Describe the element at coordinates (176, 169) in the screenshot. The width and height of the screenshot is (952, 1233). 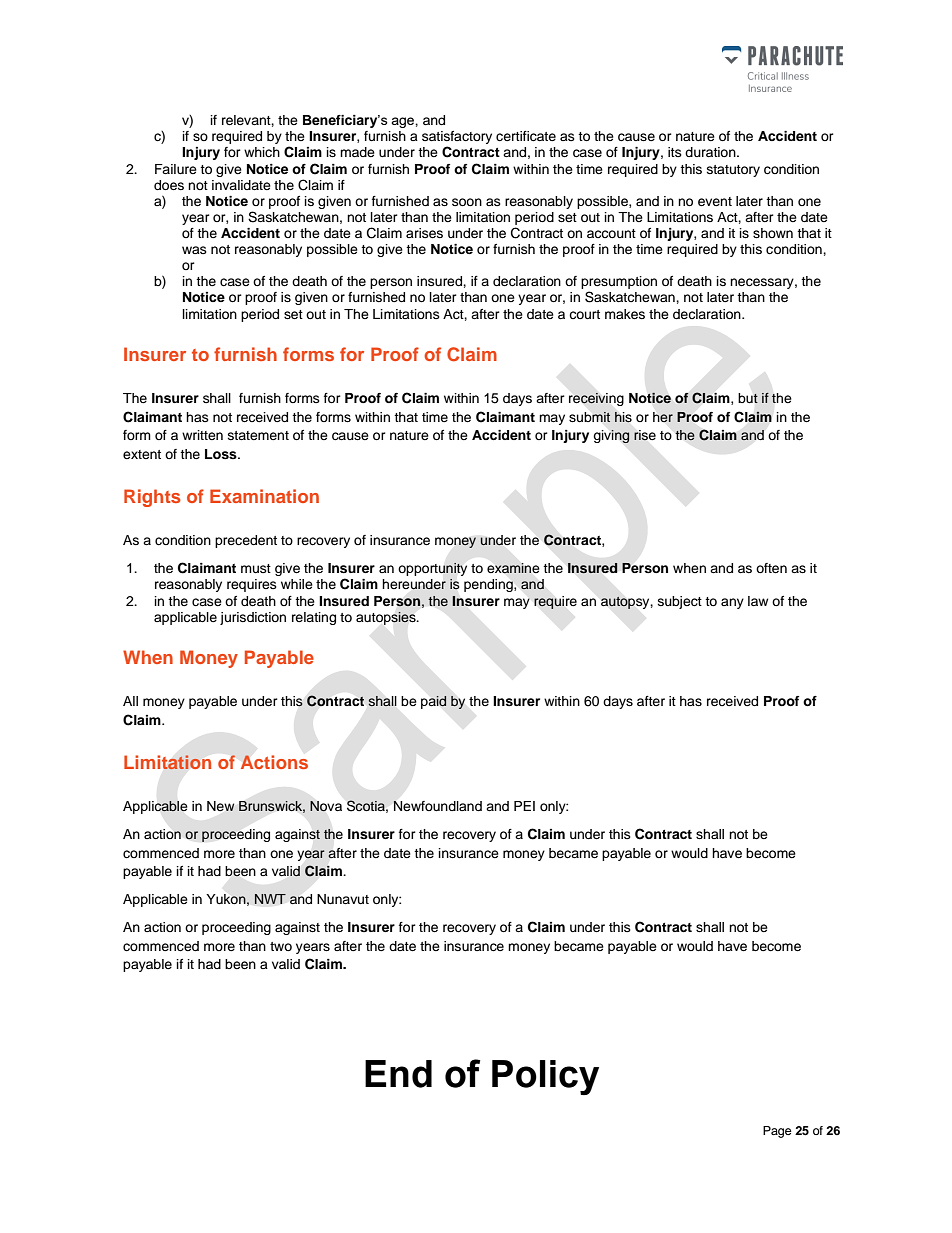
I see `Failure` at that location.
